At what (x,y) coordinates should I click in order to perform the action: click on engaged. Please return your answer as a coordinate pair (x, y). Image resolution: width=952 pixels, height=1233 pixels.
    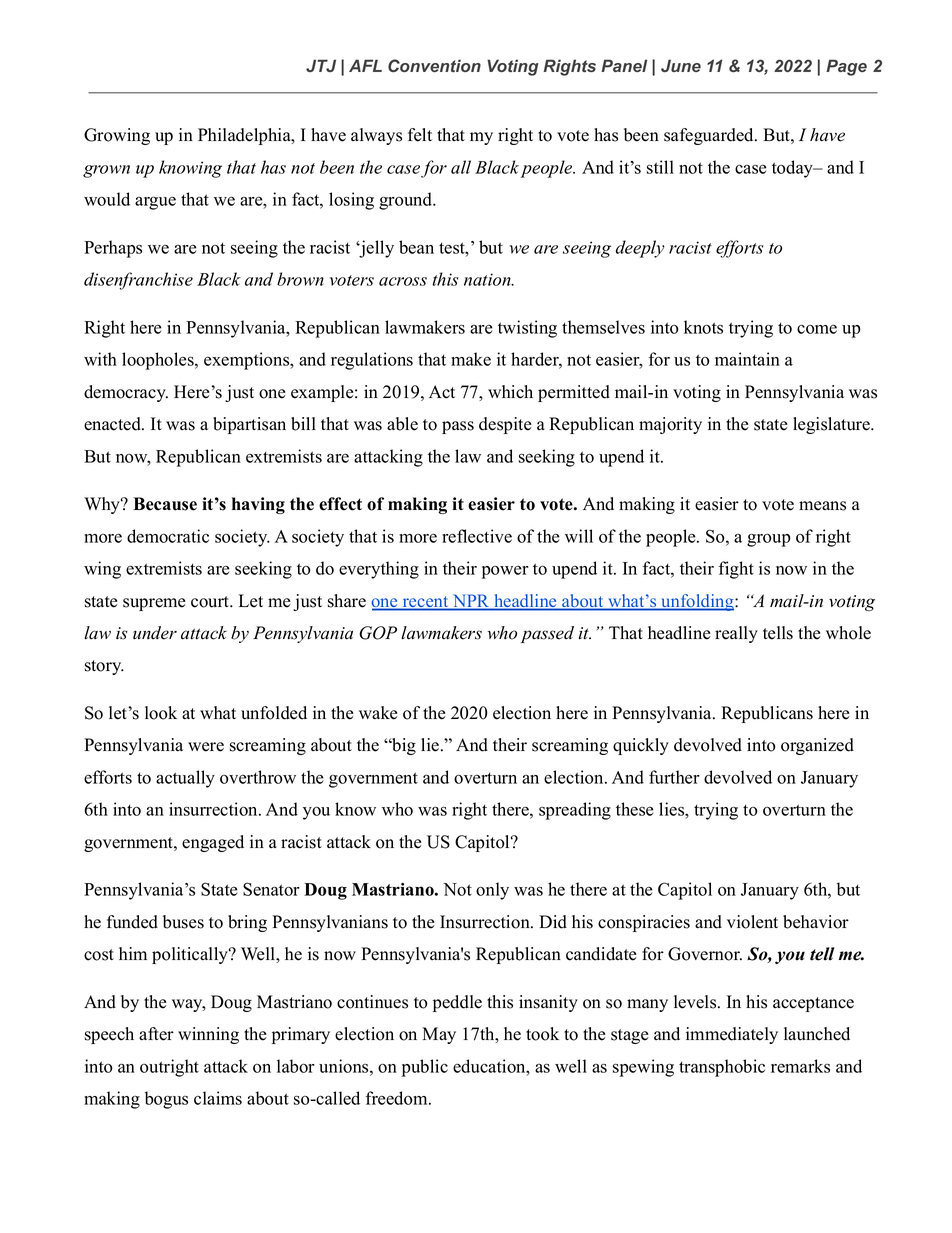
    Looking at the image, I should click on (213, 843).
